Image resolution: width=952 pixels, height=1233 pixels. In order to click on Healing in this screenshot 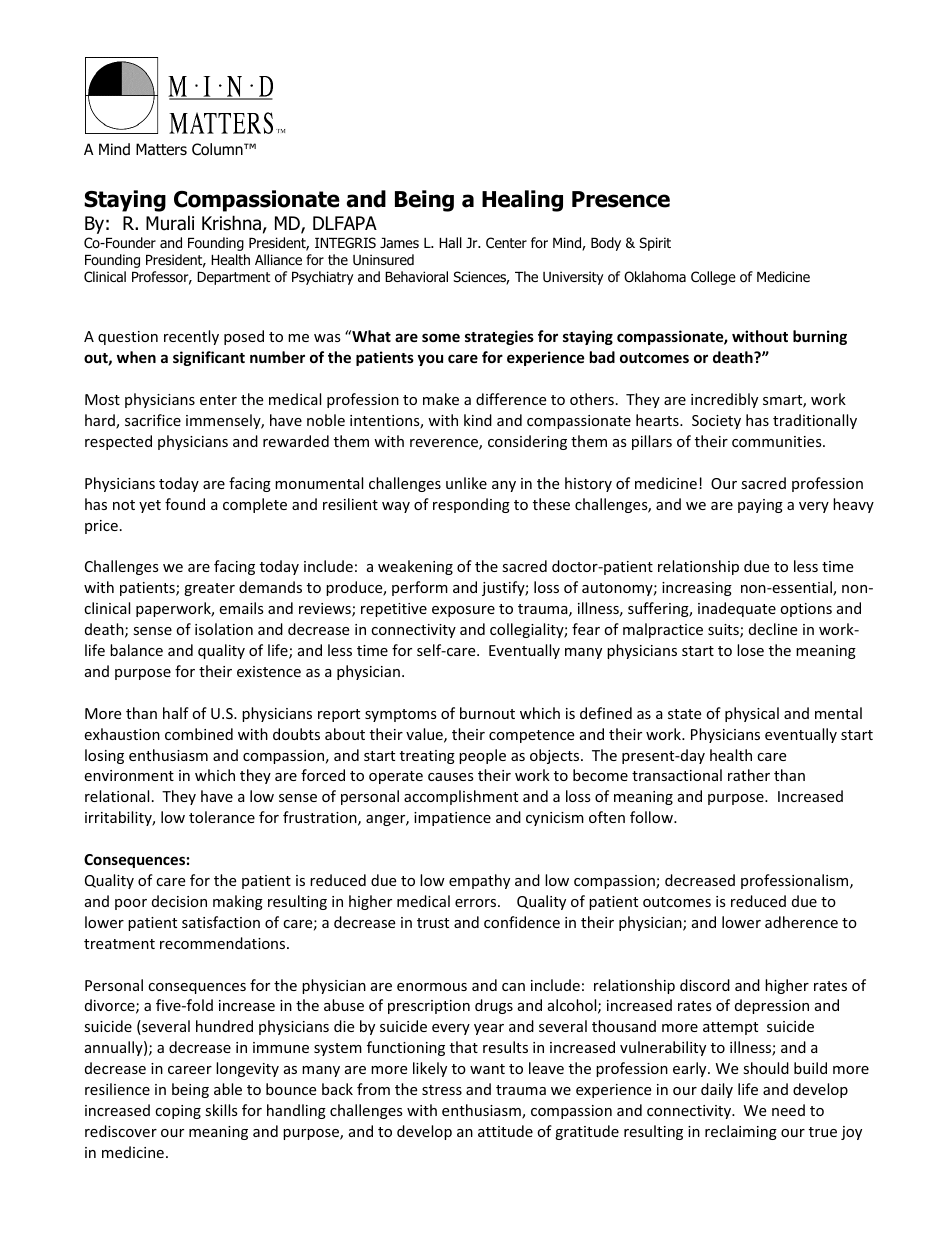, I will do `click(522, 201)`.
